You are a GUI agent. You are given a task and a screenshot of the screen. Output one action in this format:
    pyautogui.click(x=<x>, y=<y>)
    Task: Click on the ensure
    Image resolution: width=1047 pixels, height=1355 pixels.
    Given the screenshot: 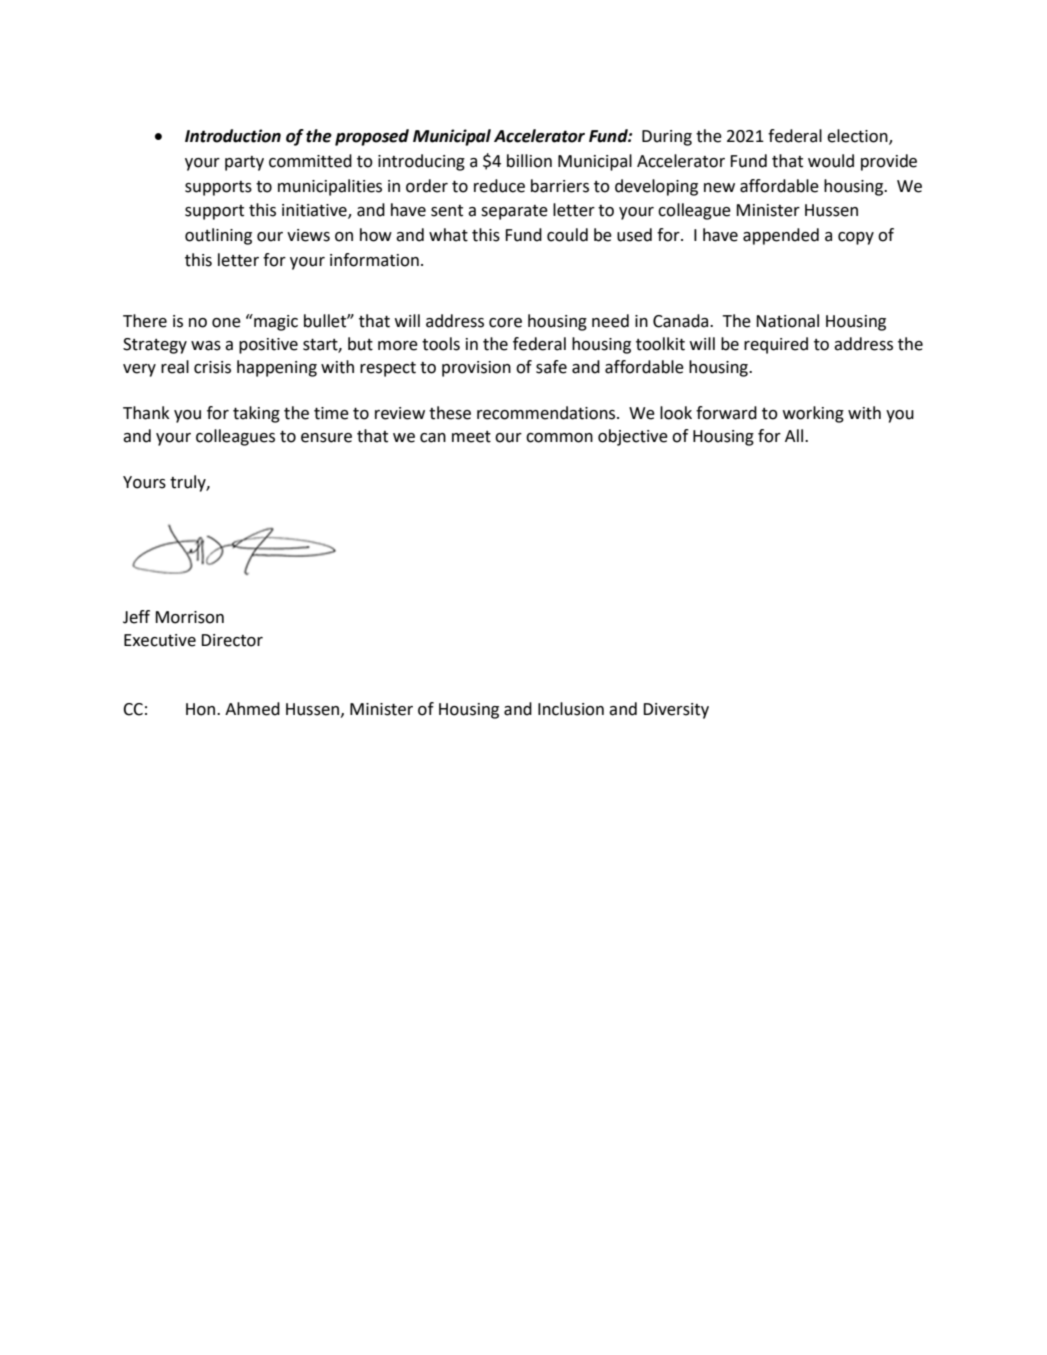 What is the action you would take?
    pyautogui.click(x=326, y=438)
